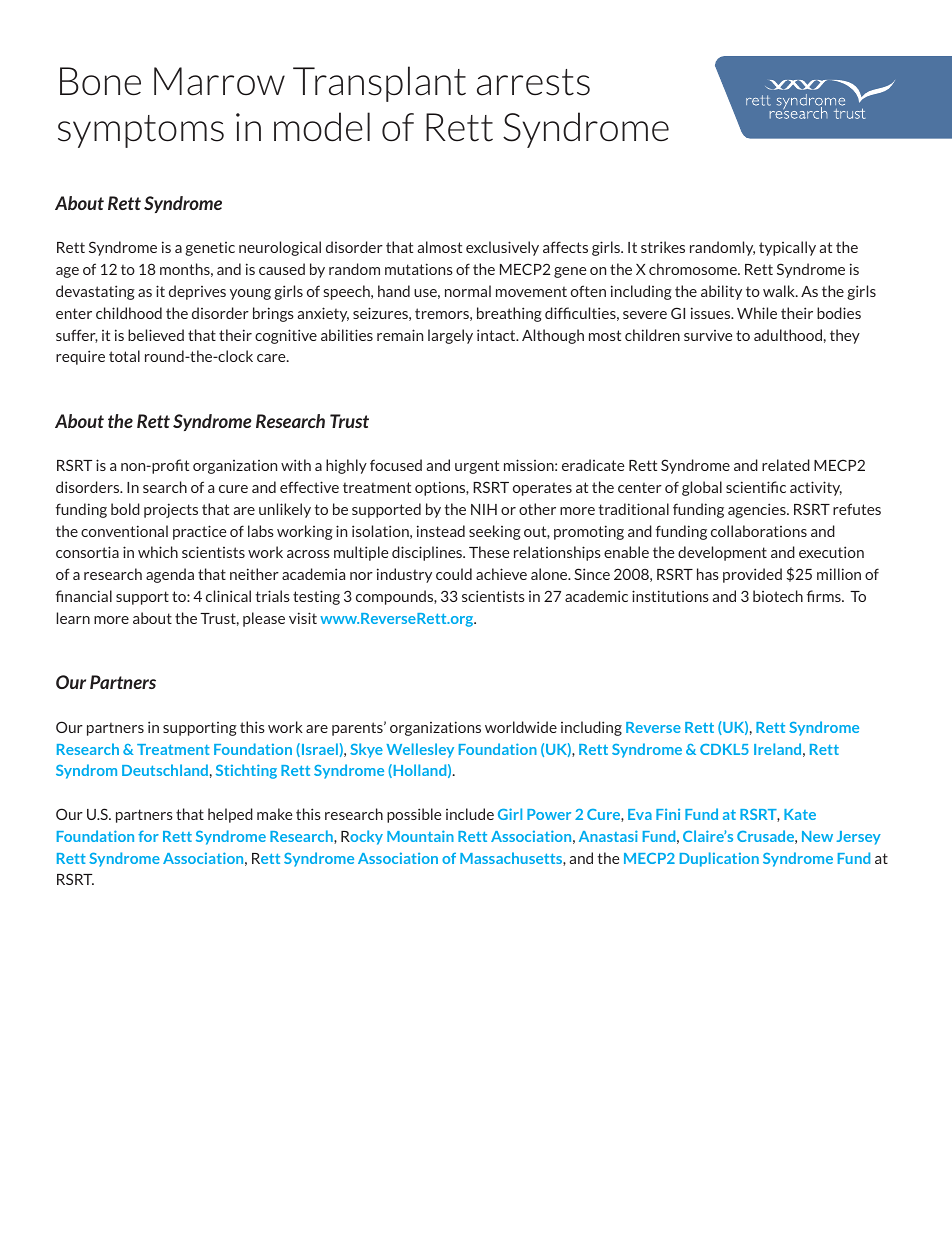  Describe the element at coordinates (708, 335) in the page. I see `survive` at that location.
